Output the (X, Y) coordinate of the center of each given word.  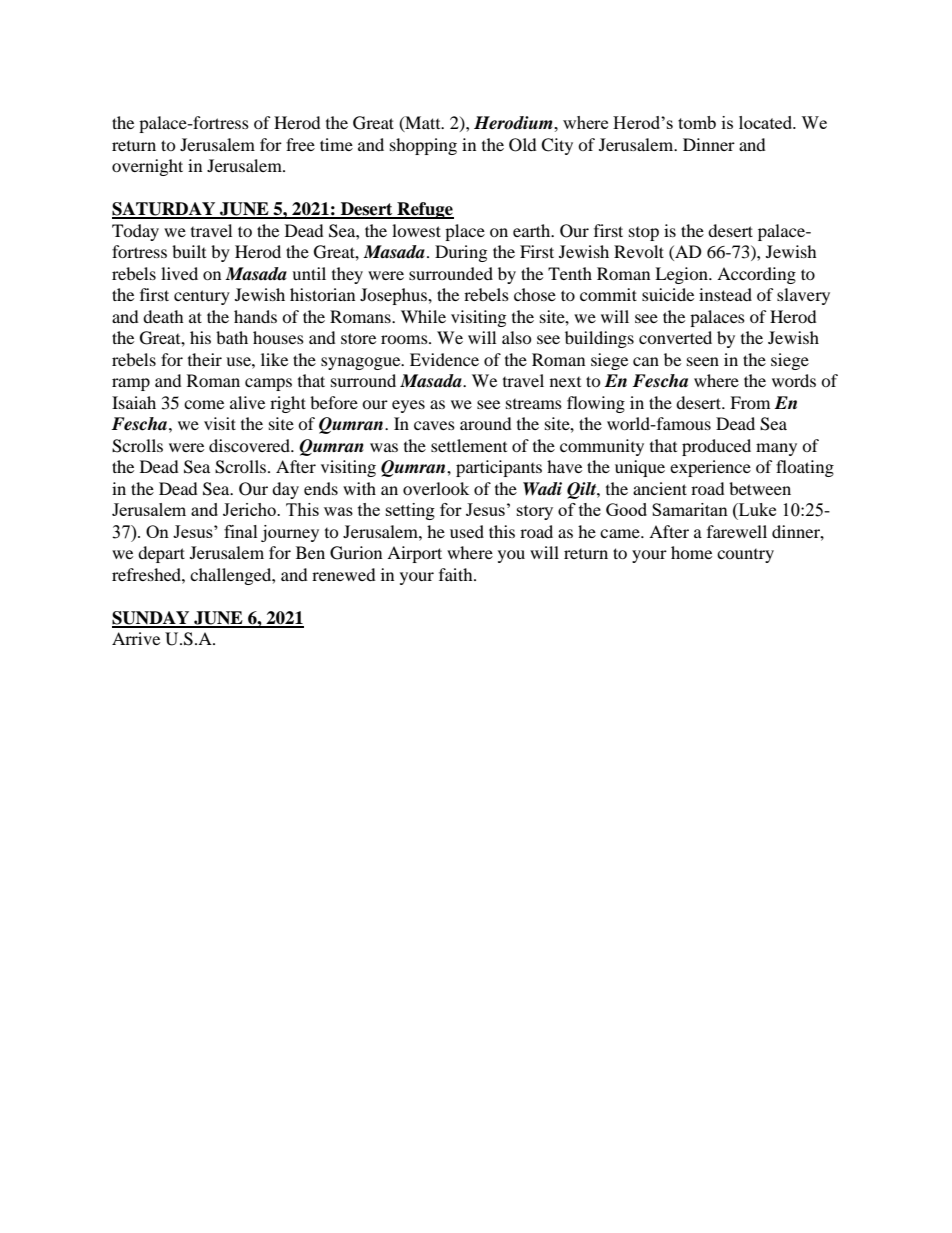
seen (703, 361)
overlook (436, 488)
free (300, 144)
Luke (756, 509)
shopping (423, 146)
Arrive (136, 638)
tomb (697, 122)
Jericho (250, 509)
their (205, 359)
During (461, 253)
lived (179, 273)
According (756, 275)
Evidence (444, 359)
